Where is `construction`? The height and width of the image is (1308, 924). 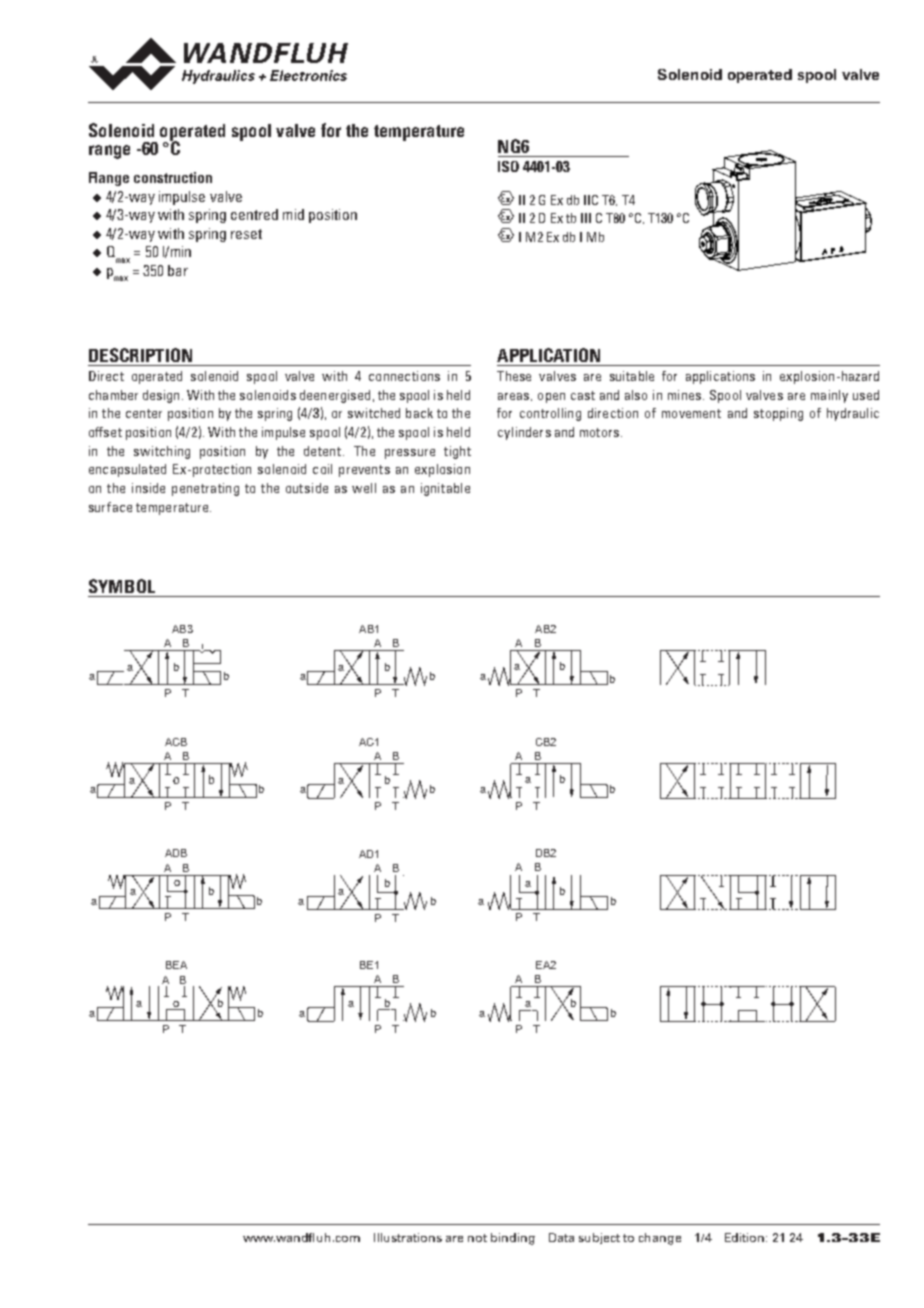
construction is located at coordinates (173, 177).
